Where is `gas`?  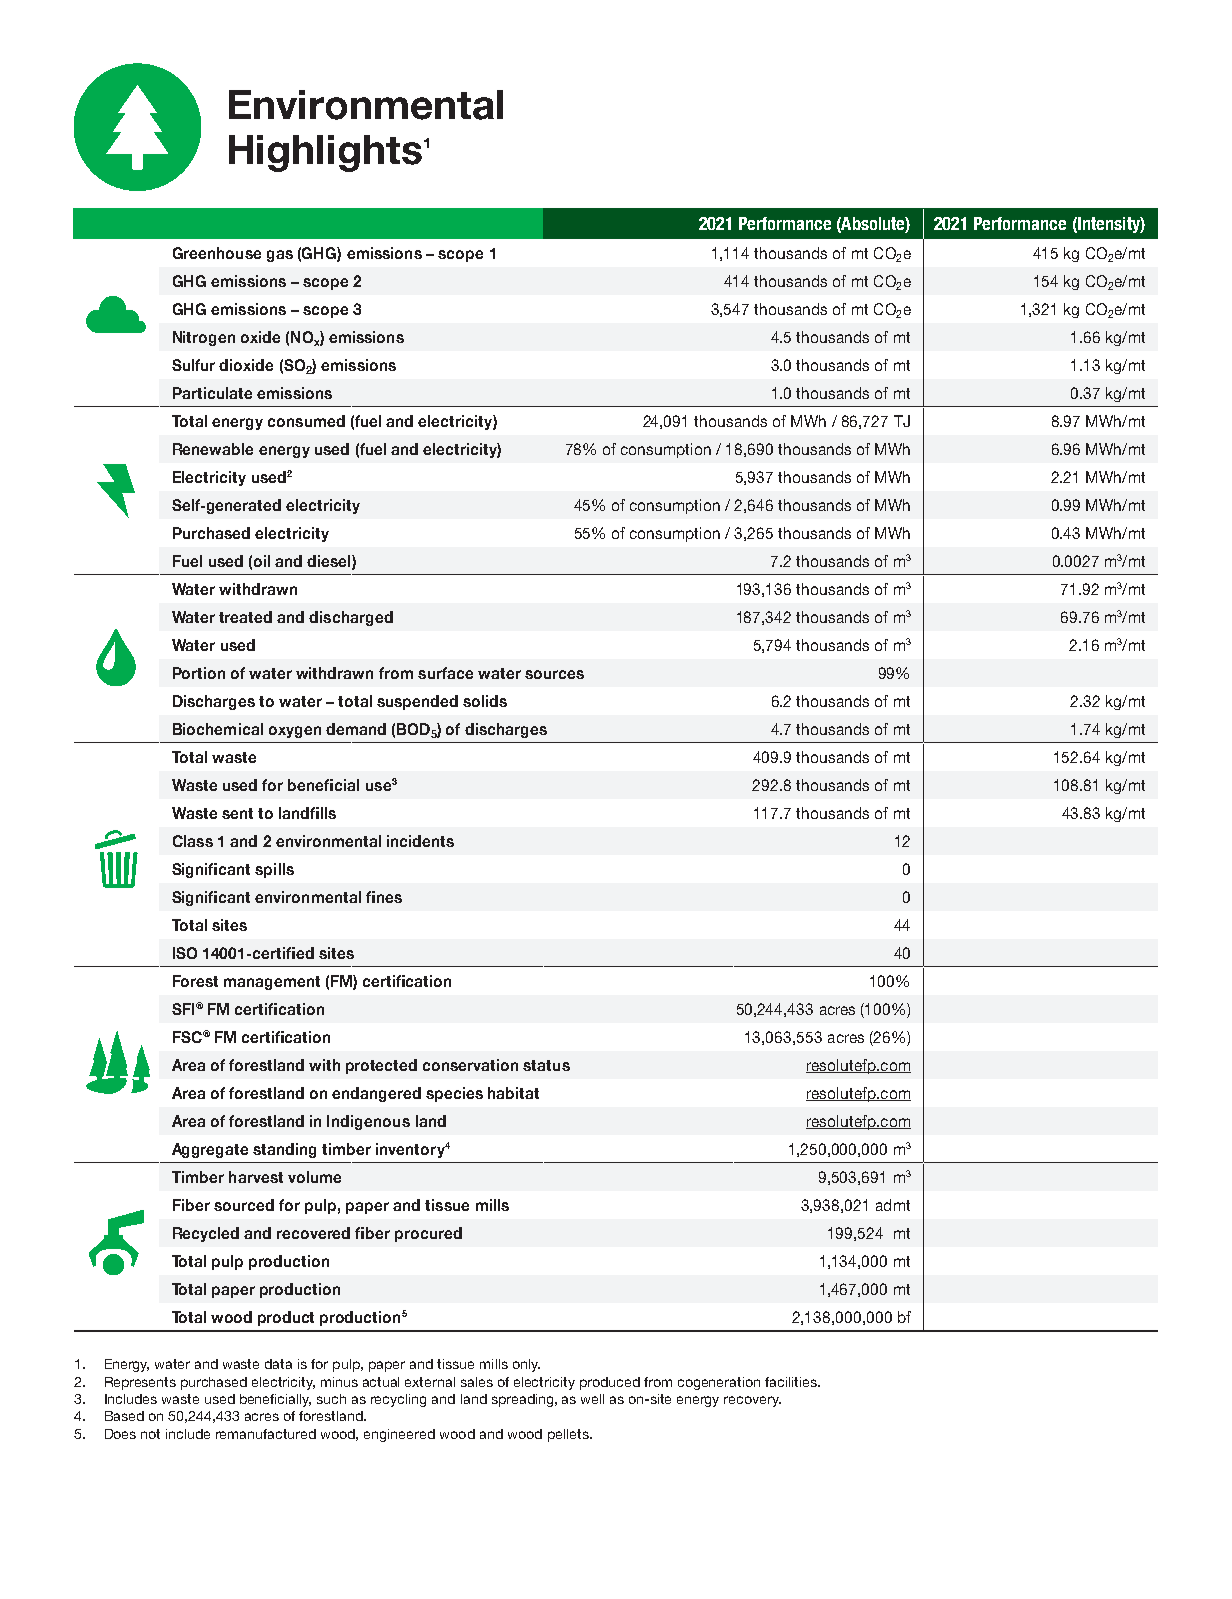 gas is located at coordinates (280, 256).
